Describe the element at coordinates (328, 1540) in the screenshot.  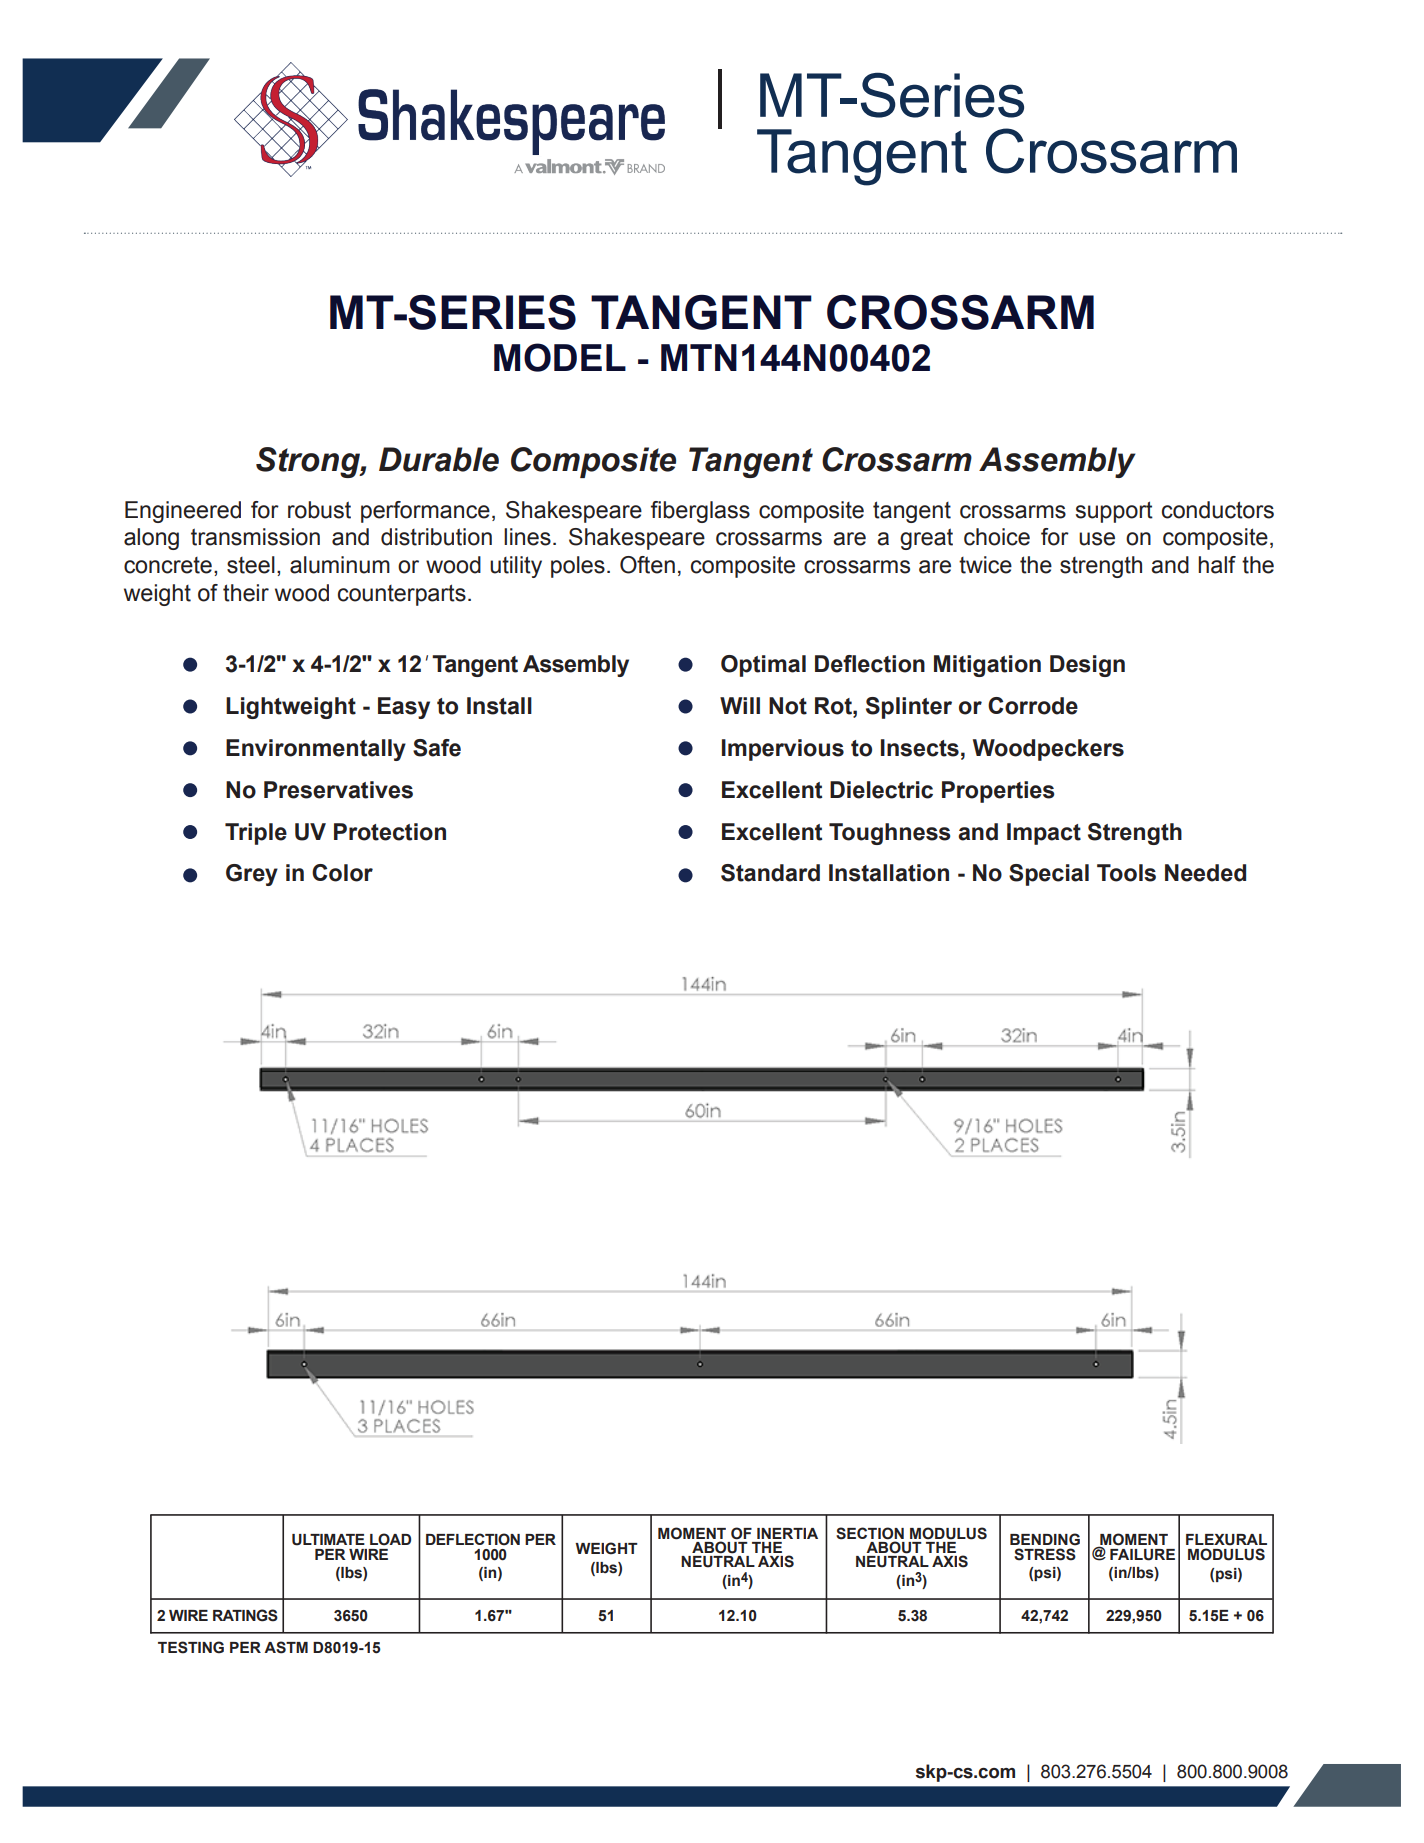
I see `ULTIMATE` at that location.
